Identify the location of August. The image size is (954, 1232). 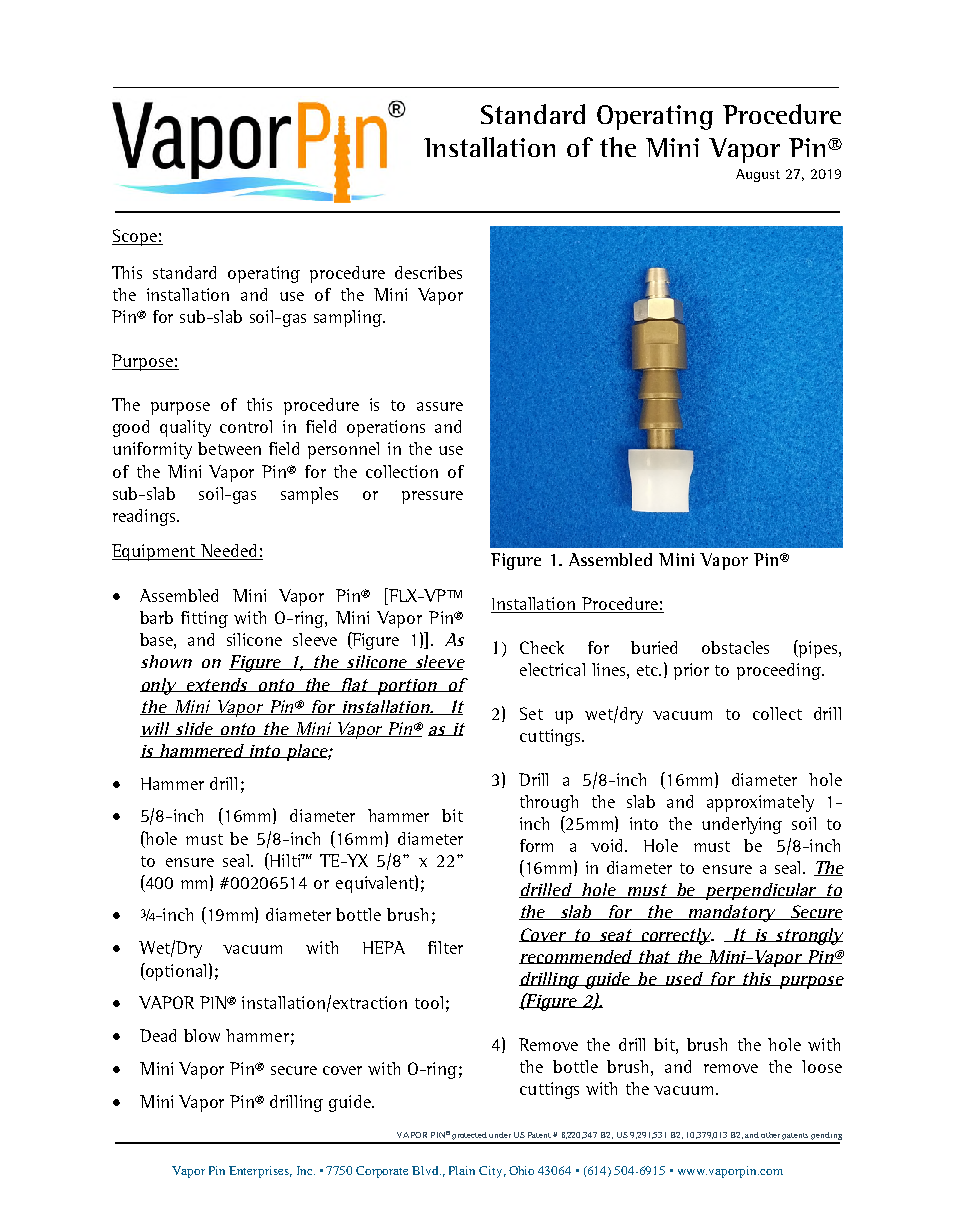
(758, 175).
